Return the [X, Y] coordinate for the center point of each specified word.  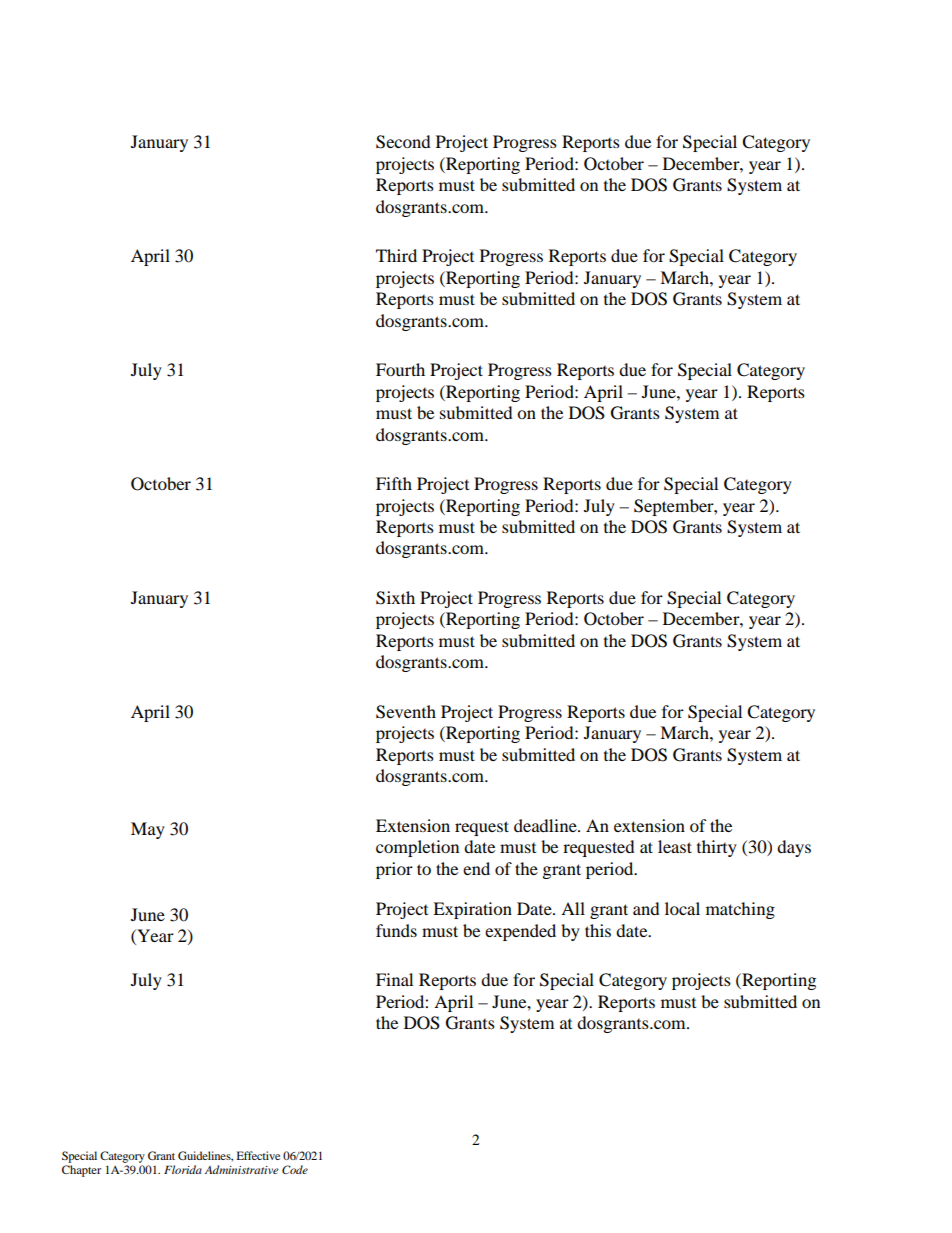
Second [403, 142]
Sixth [395, 598]
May [148, 830]
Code [295, 1169]
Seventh [406, 712]
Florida [183, 1169]
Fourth [400, 369]
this [598, 930]
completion [417, 848]
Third [396, 255]
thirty [717, 848]
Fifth [394, 483]
